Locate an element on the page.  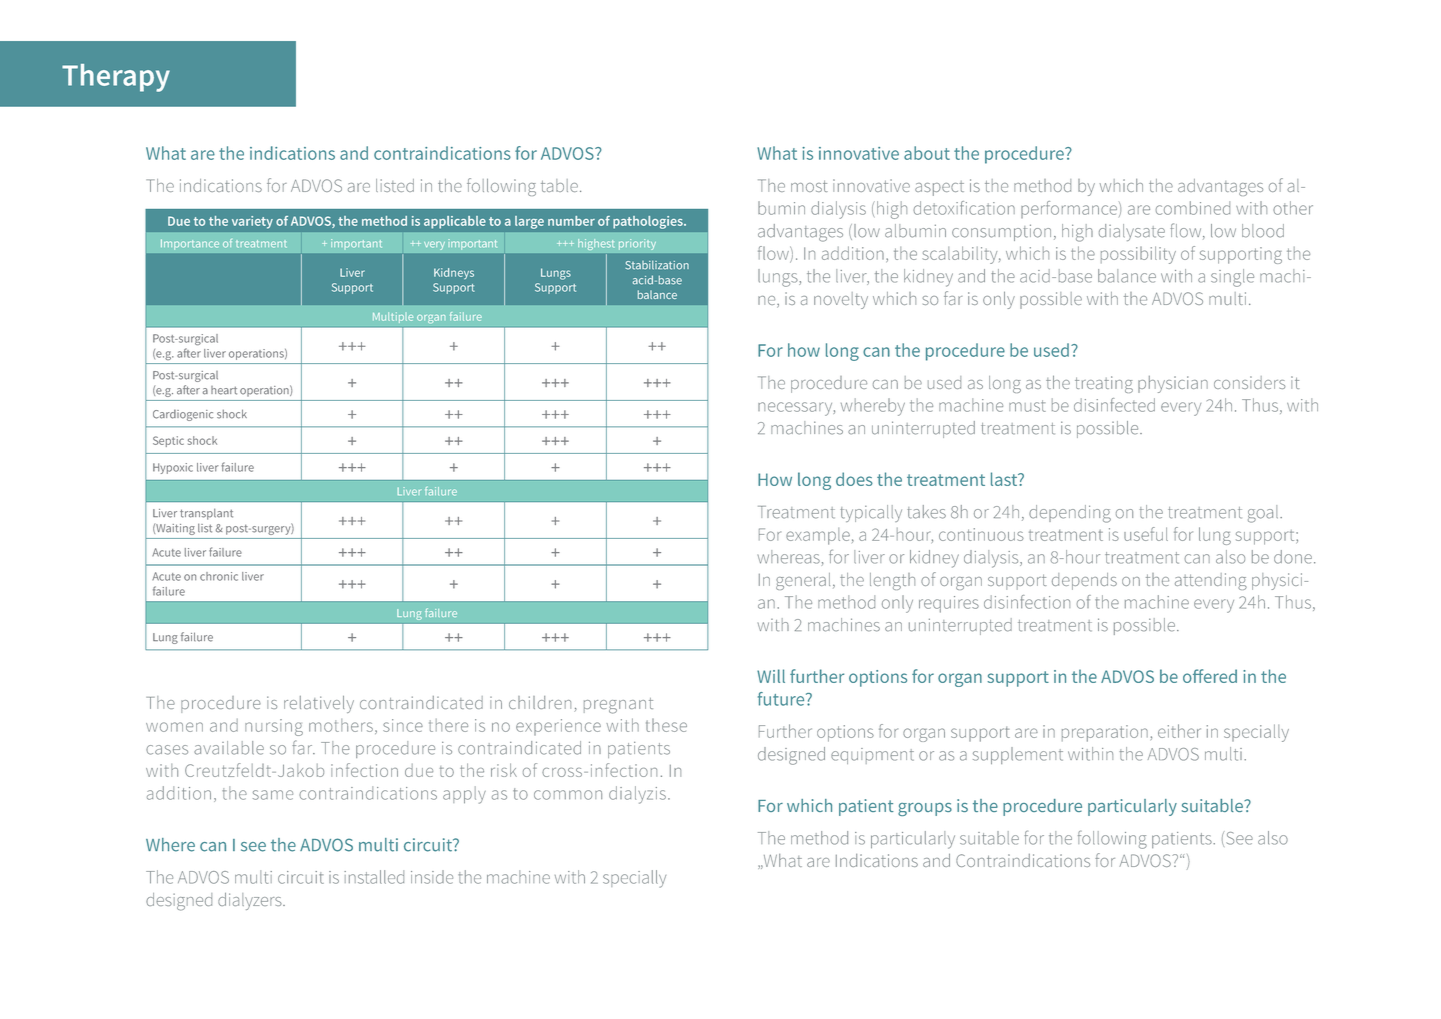
groups is located at coordinates (925, 809).
